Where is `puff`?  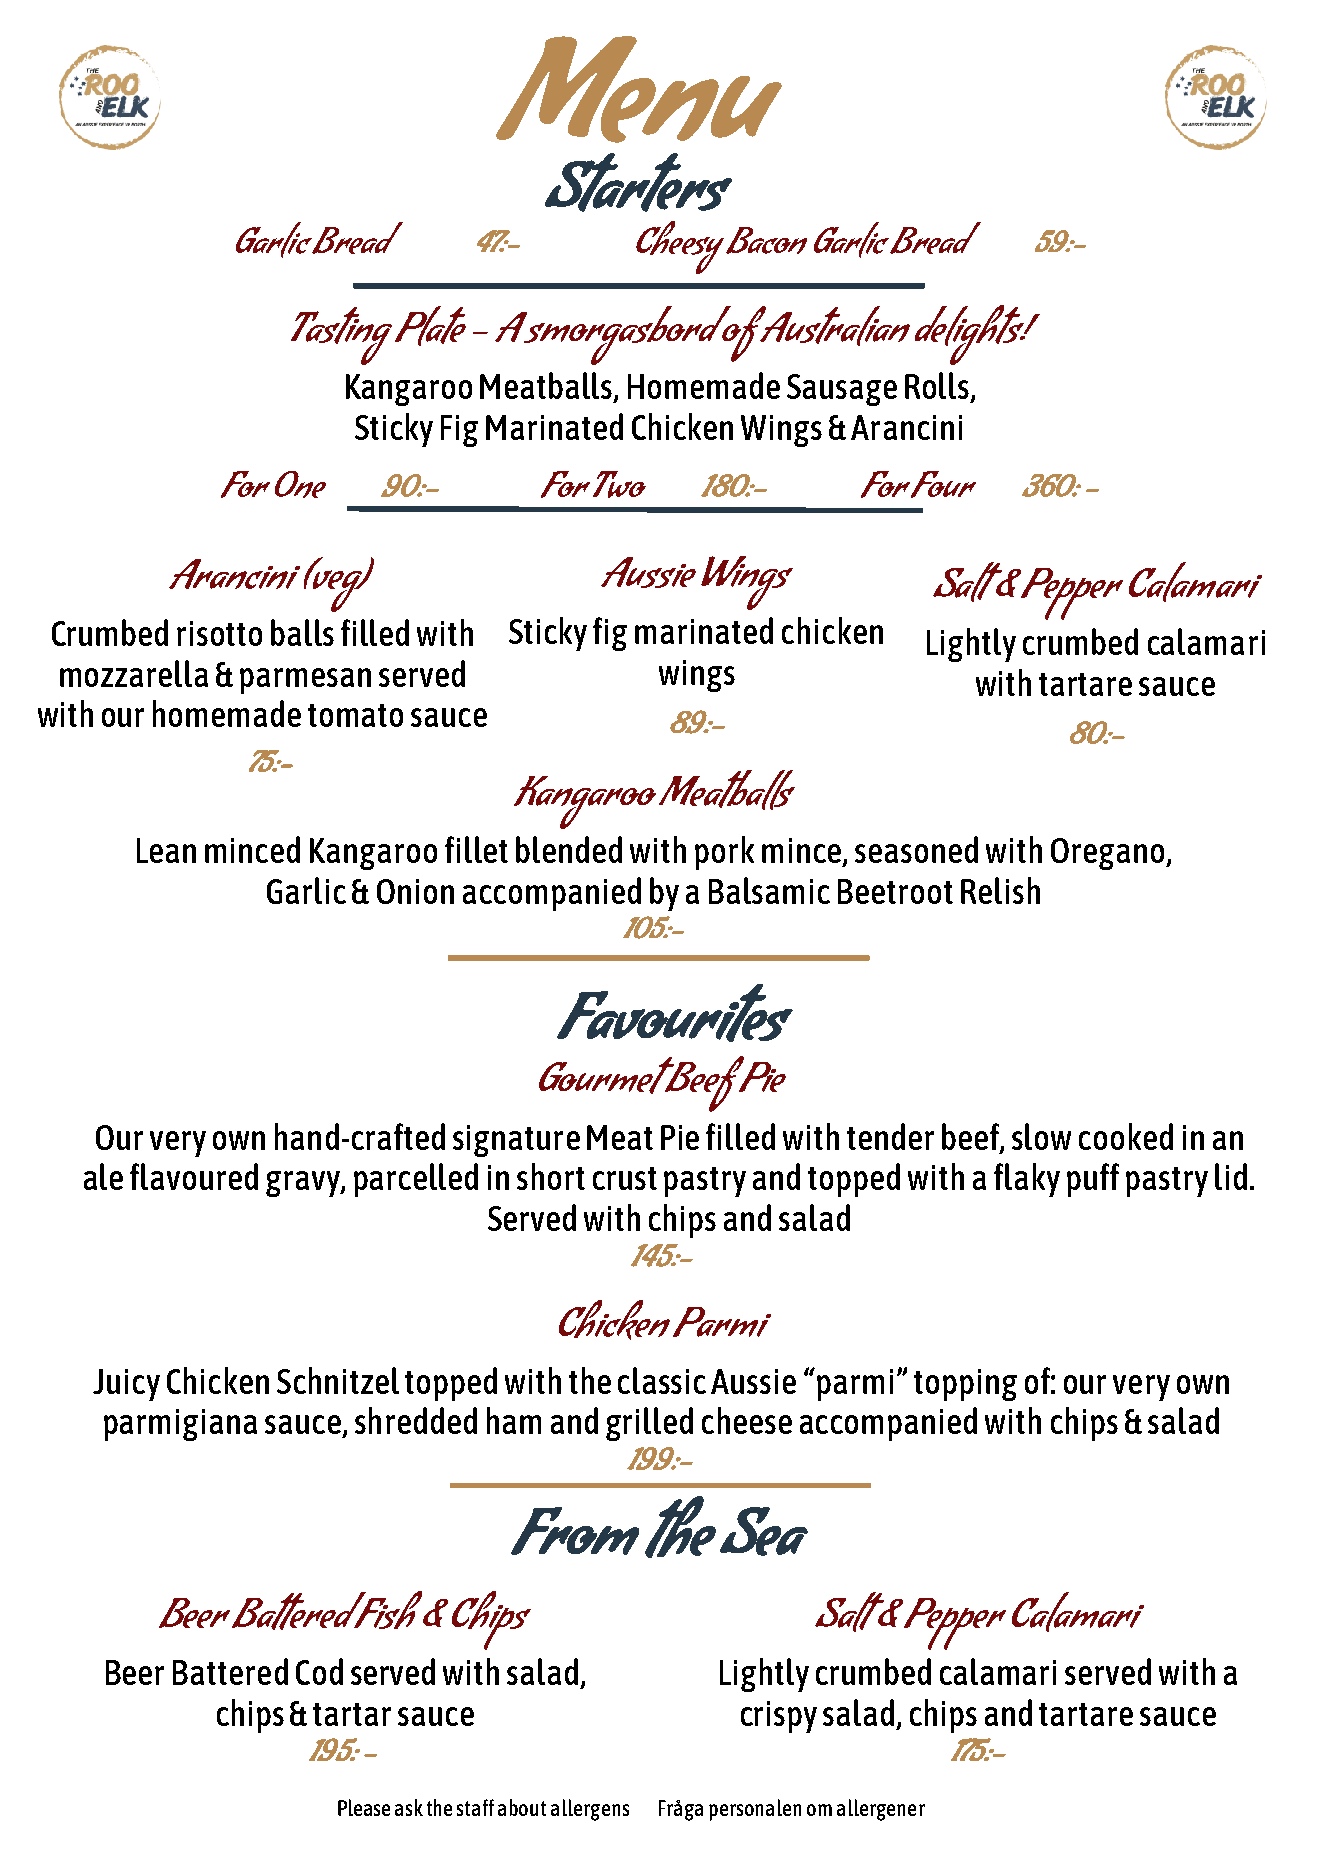 puff is located at coordinates (1093, 1180).
